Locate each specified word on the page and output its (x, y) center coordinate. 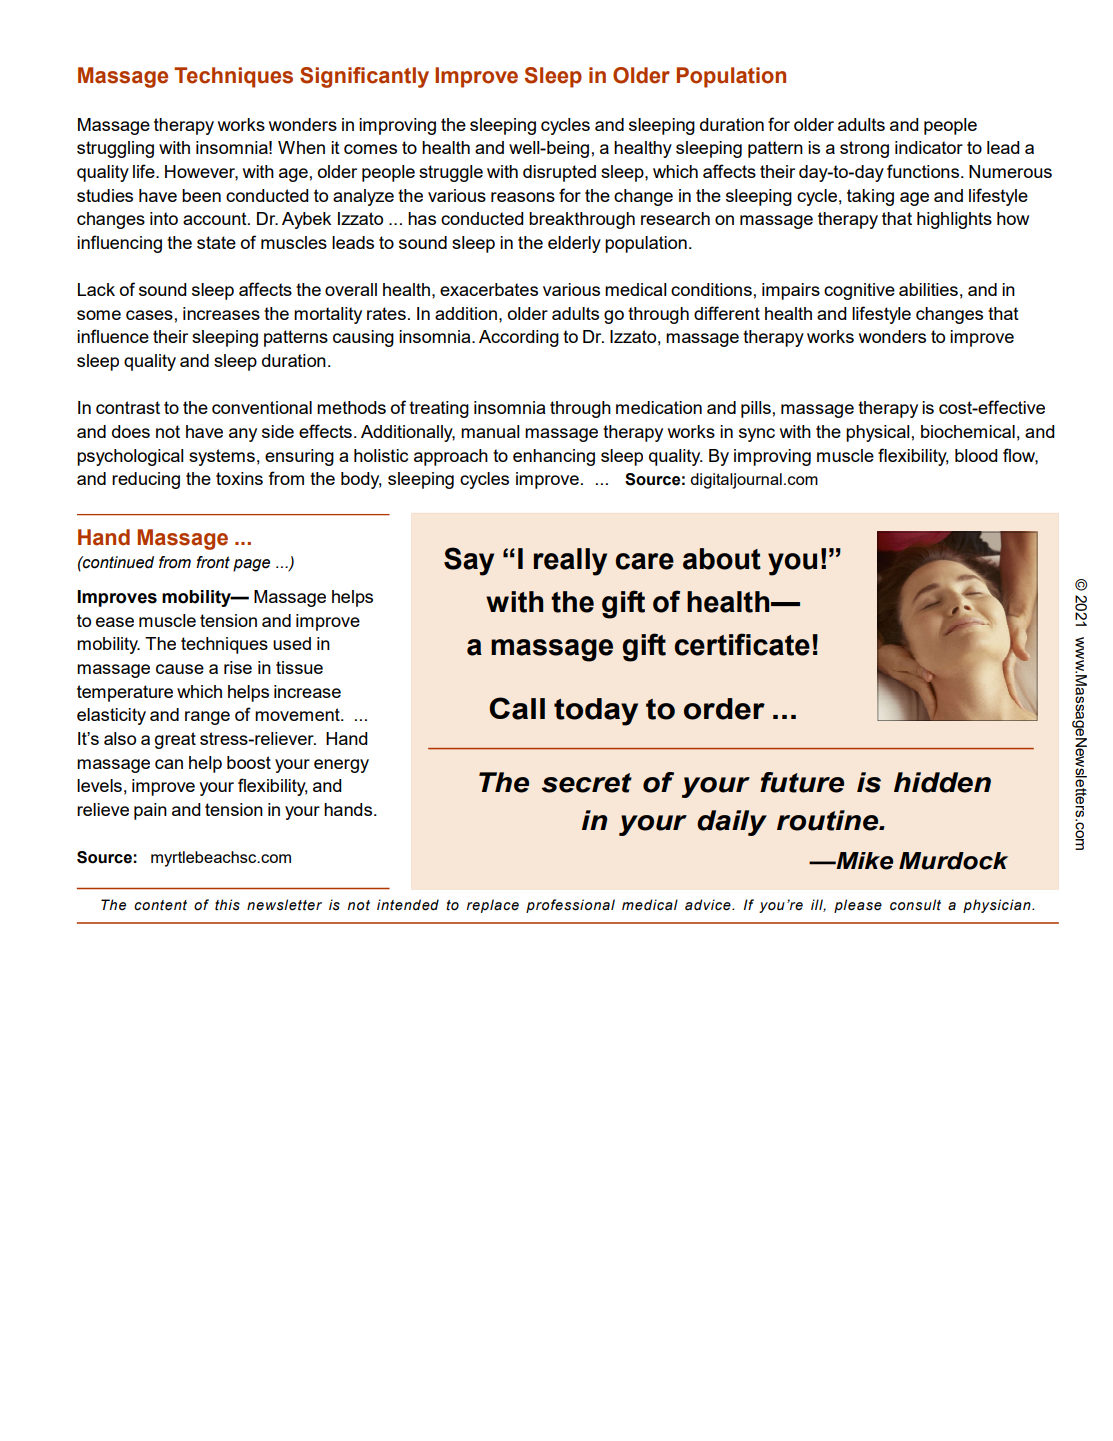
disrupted (559, 173)
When (301, 147)
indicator (929, 147)
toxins (239, 478)
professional (570, 906)
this (227, 905)
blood (976, 455)
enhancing (554, 457)
